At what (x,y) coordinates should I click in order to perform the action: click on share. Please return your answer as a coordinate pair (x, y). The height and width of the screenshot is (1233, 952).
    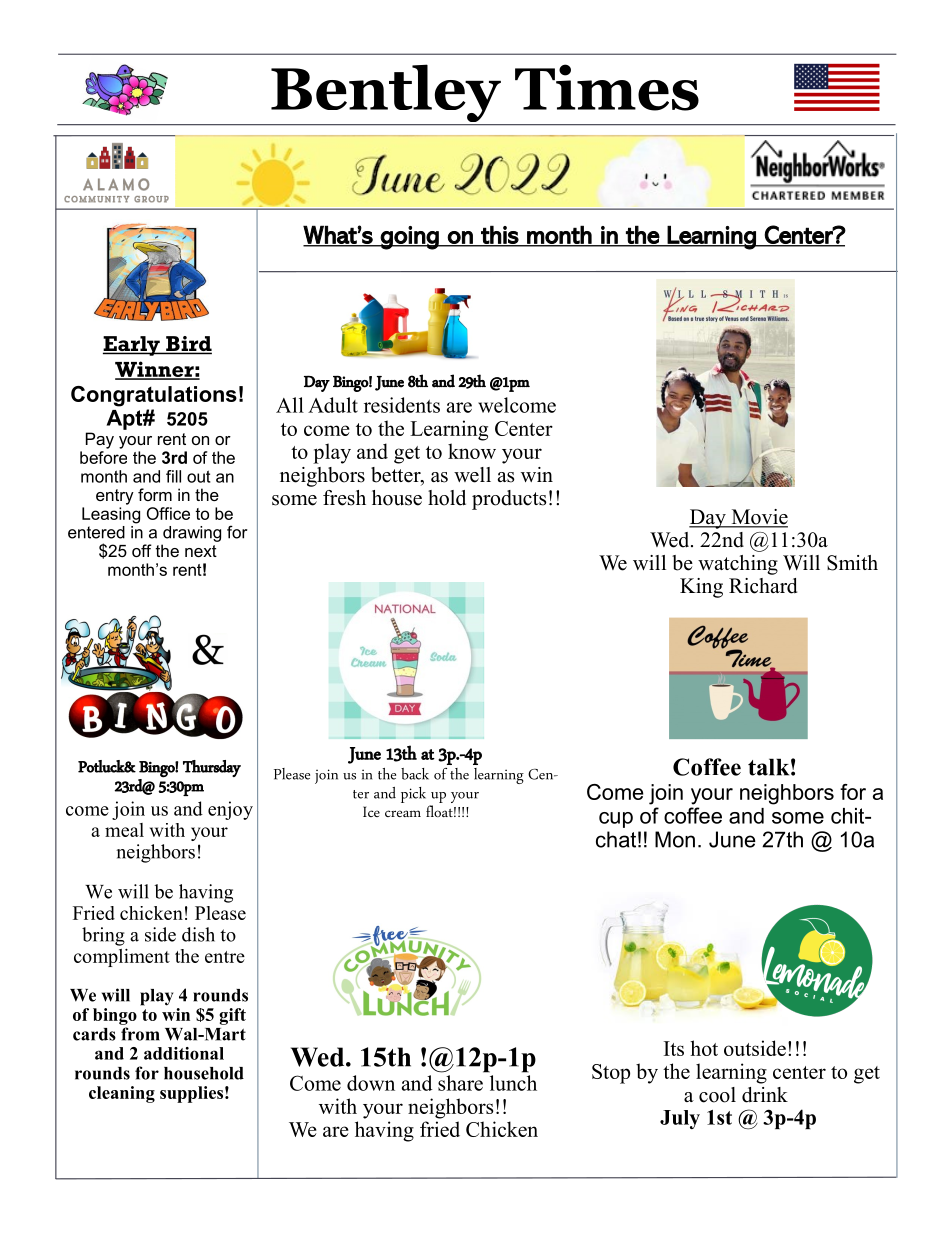
    Looking at the image, I should click on (460, 1083).
